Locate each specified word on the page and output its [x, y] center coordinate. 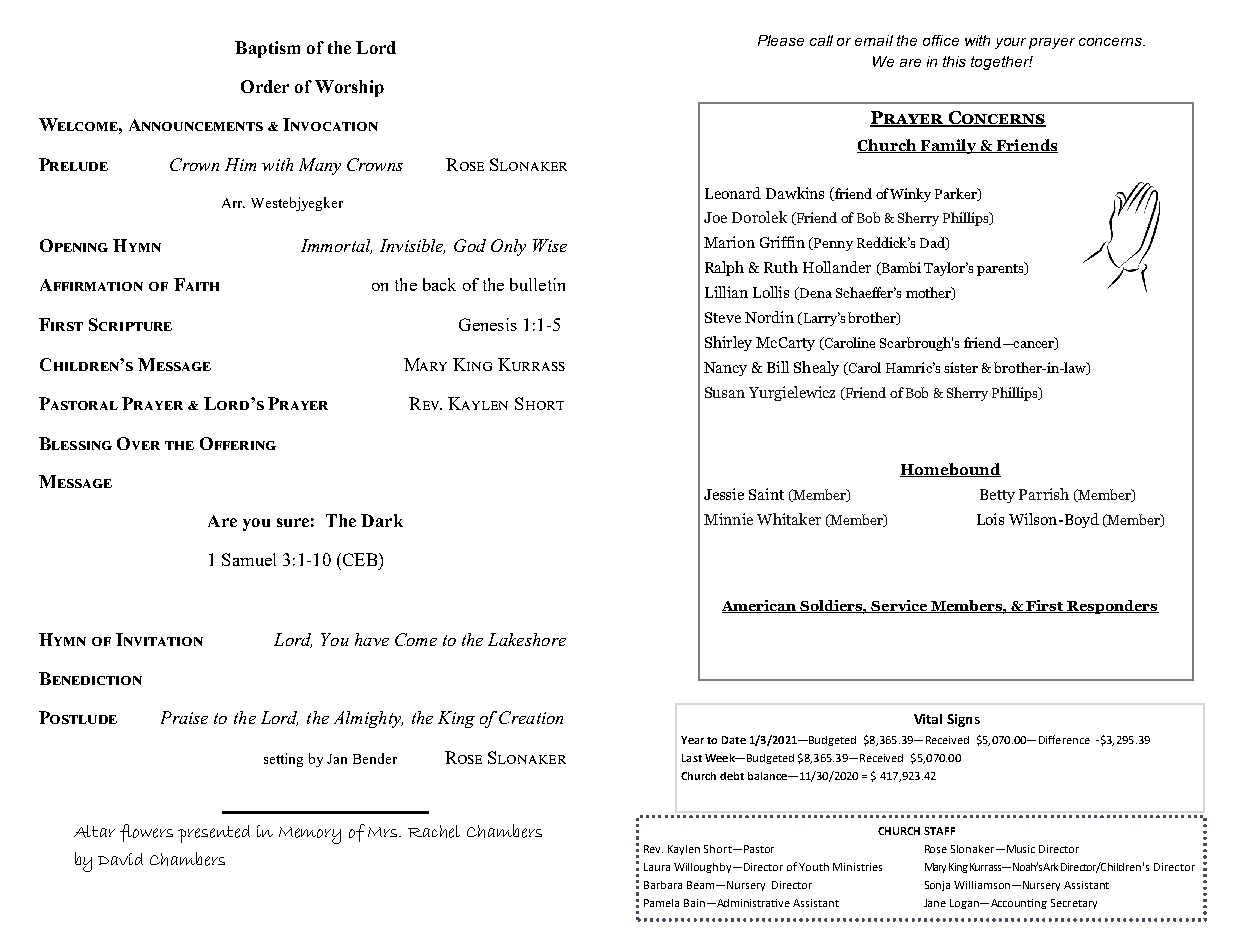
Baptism [267, 49]
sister [961, 367]
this [954, 61]
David [120, 859]
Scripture [130, 324]
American [760, 606]
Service [900, 606]
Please [781, 40]
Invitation [159, 639]
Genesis [488, 324]
